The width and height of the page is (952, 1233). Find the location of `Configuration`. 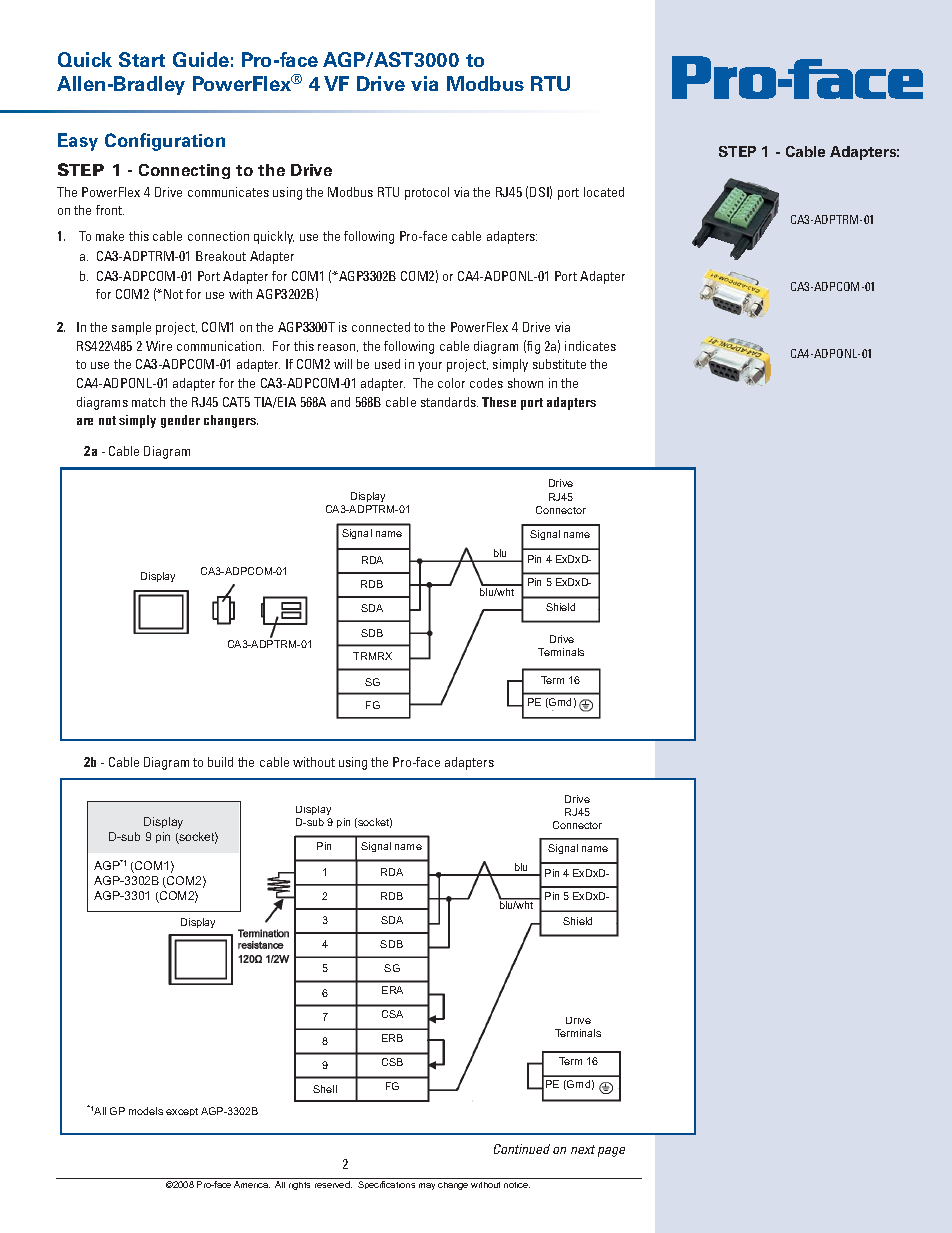

Configuration is located at coordinates (165, 142).
